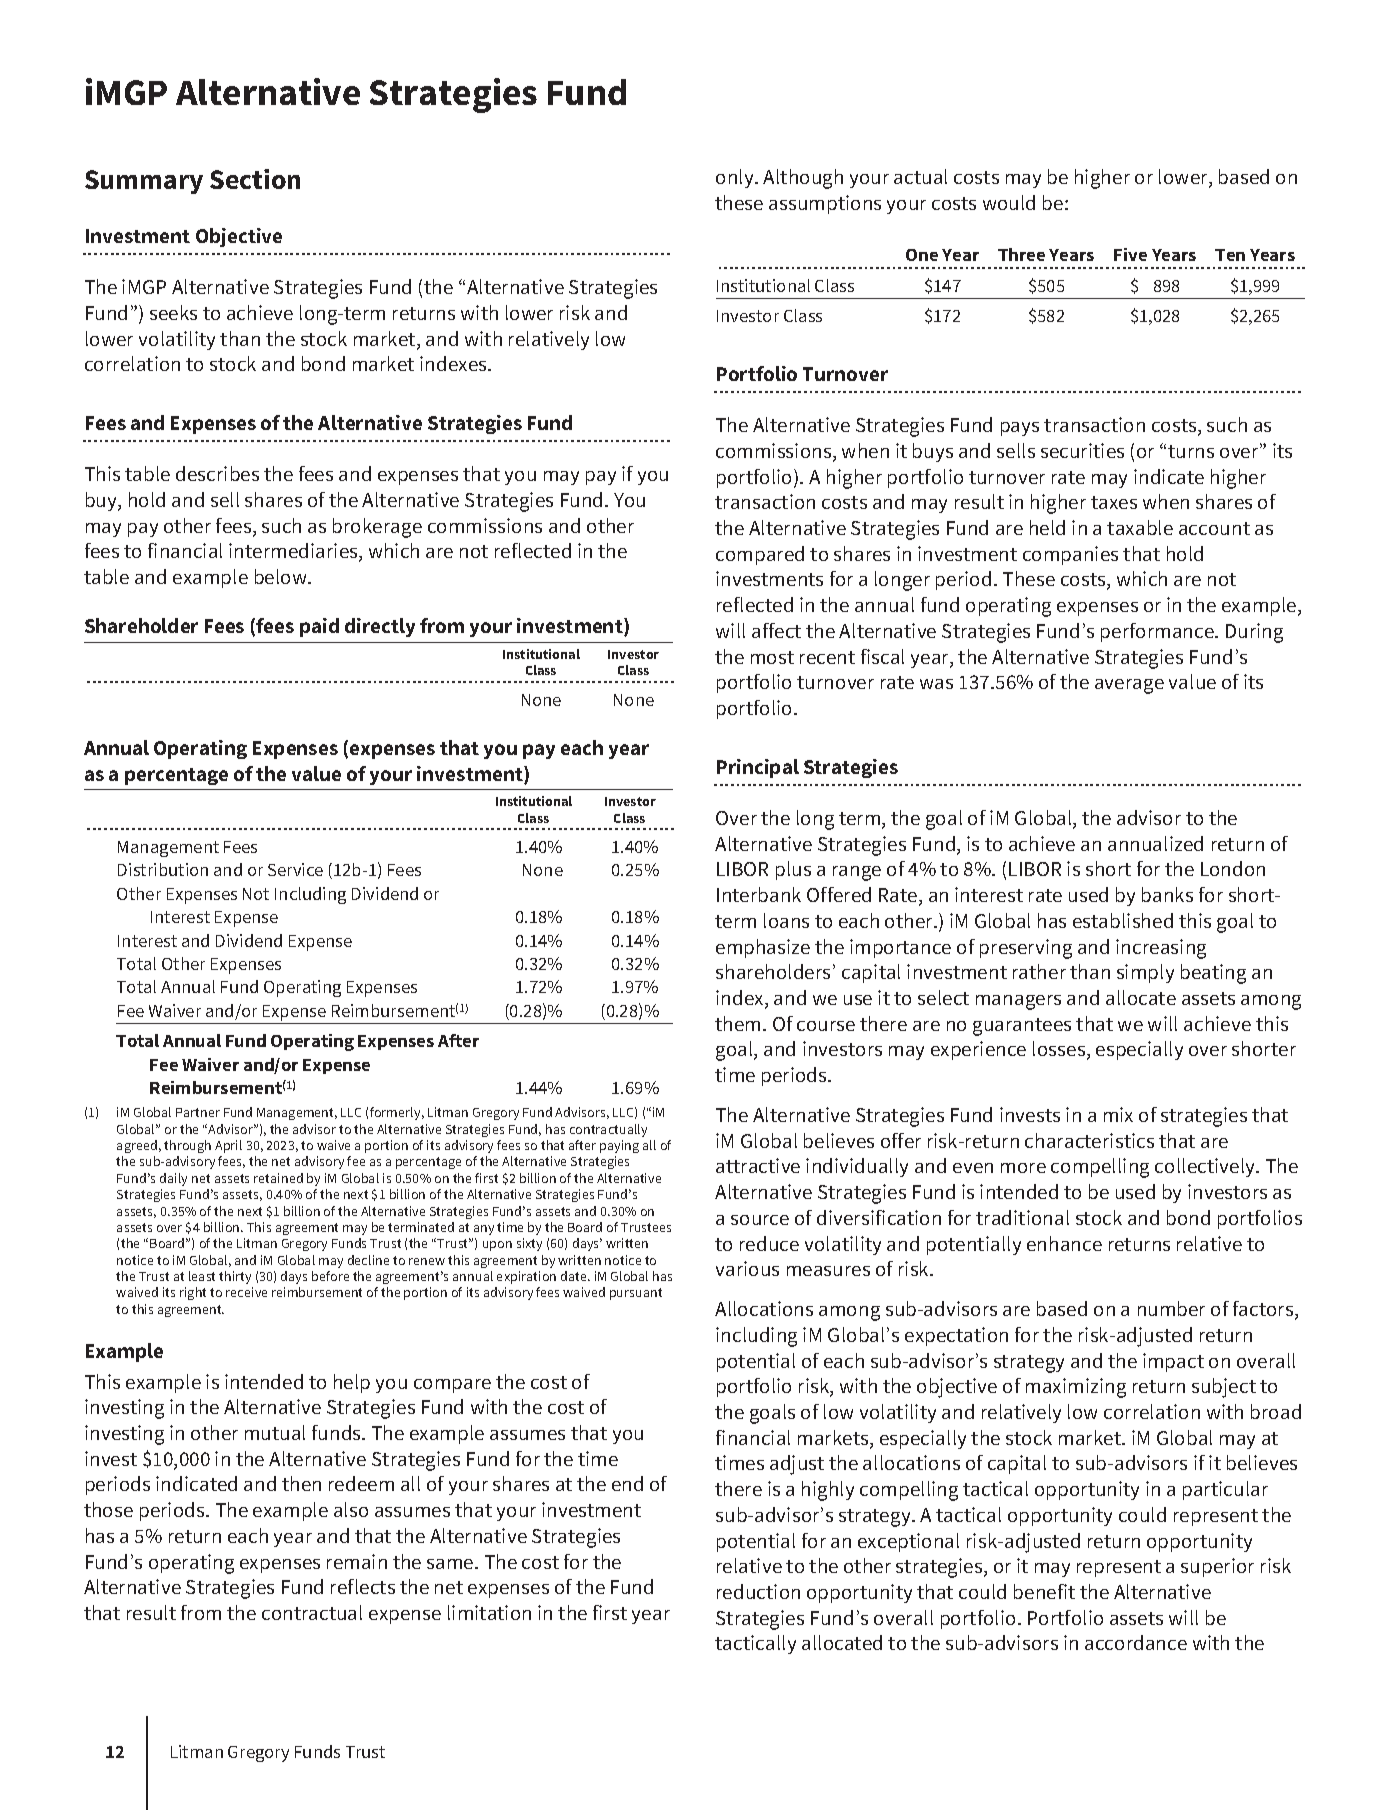 The image size is (1389, 1810). I want to click on accordance, so click(1136, 1642).
